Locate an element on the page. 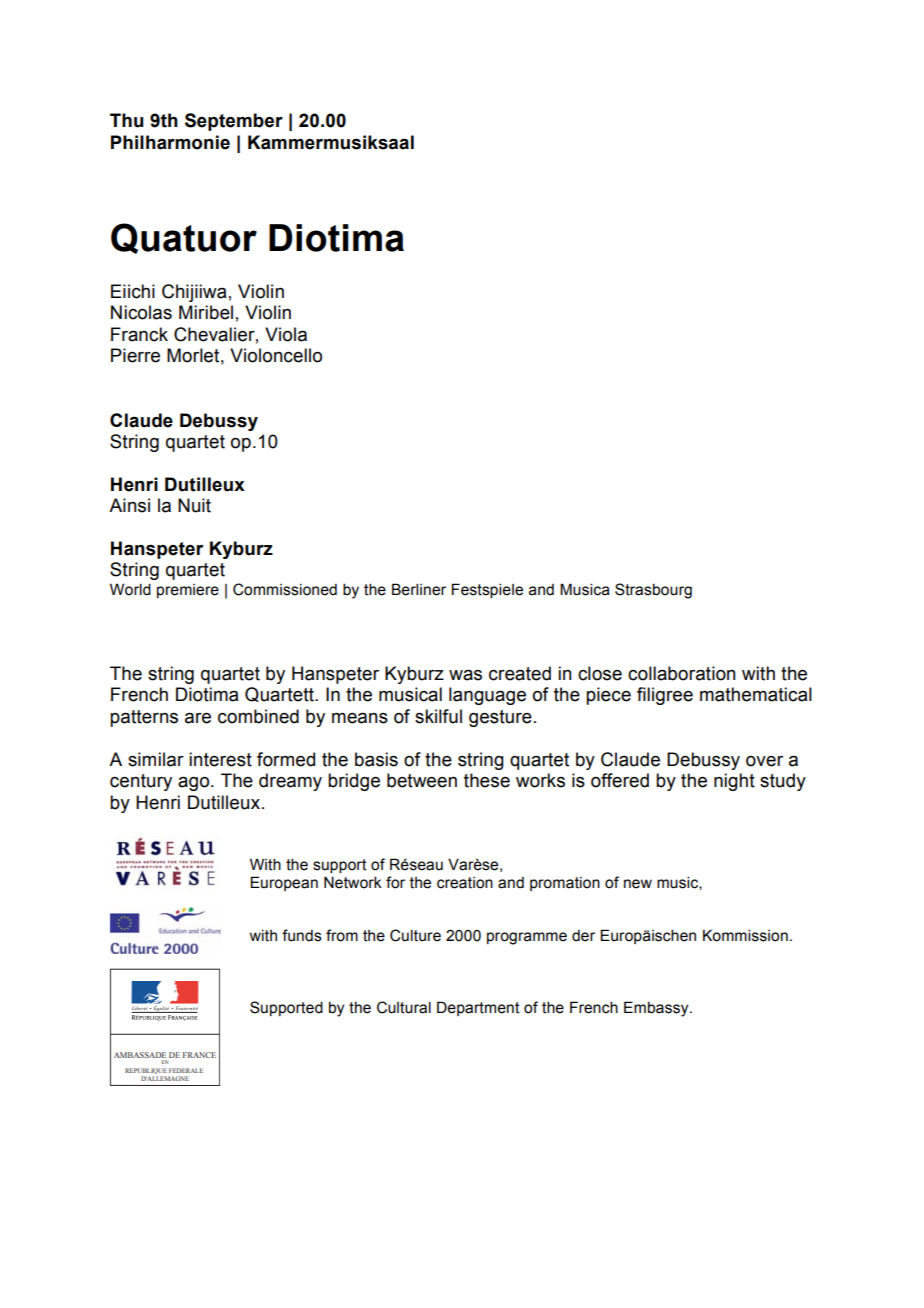 This page has width=924, height=1308. Berliner is located at coordinates (419, 589).
